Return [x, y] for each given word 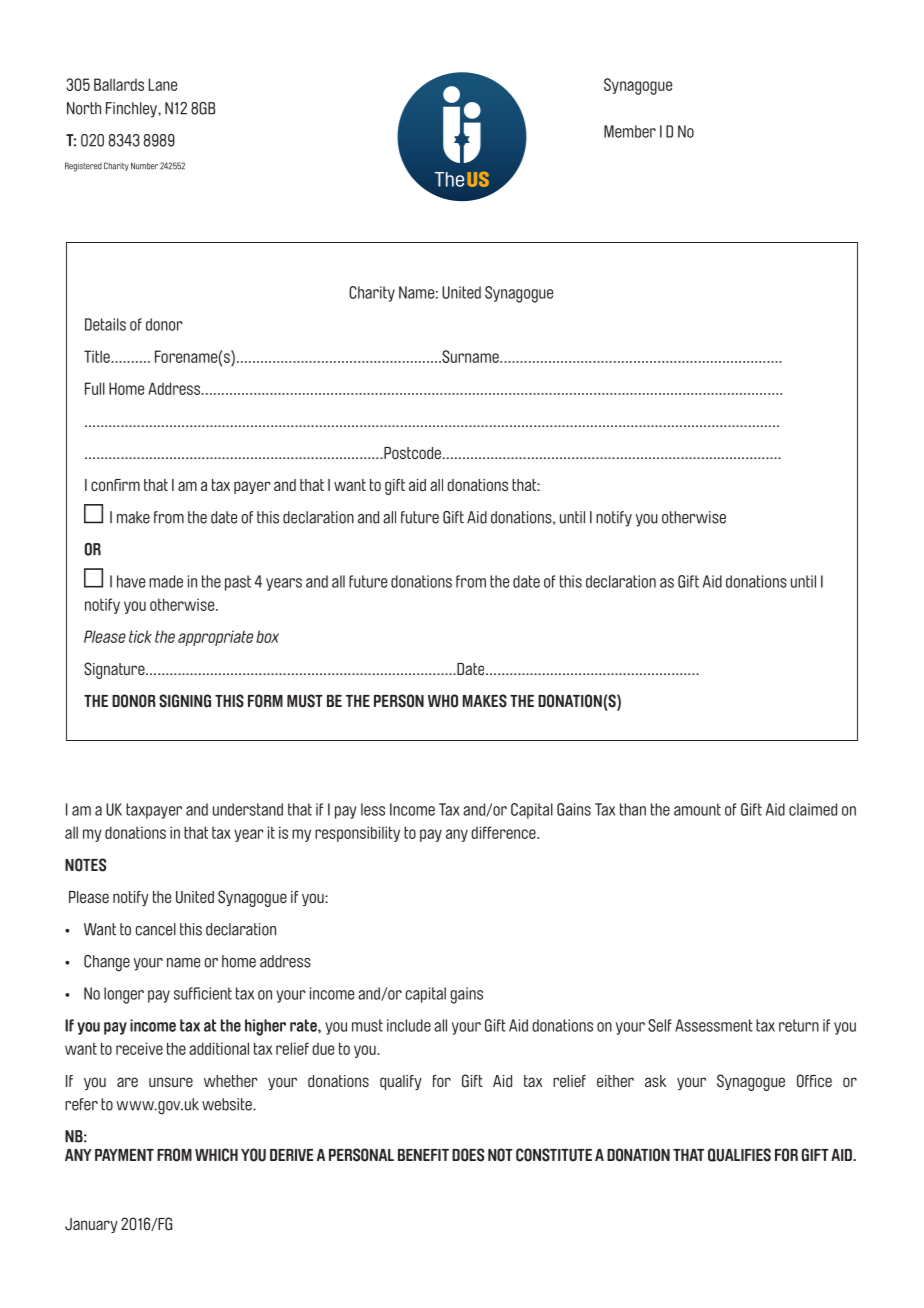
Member [630, 131]
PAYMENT [124, 1155]
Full [95, 388]
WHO [443, 701]
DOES [468, 1155]
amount [697, 809]
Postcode [411, 453]
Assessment [714, 1025]
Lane [163, 84]
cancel [156, 929]
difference [504, 832]
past [238, 583]
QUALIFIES [739, 1155]
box [267, 636]
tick [140, 636]
